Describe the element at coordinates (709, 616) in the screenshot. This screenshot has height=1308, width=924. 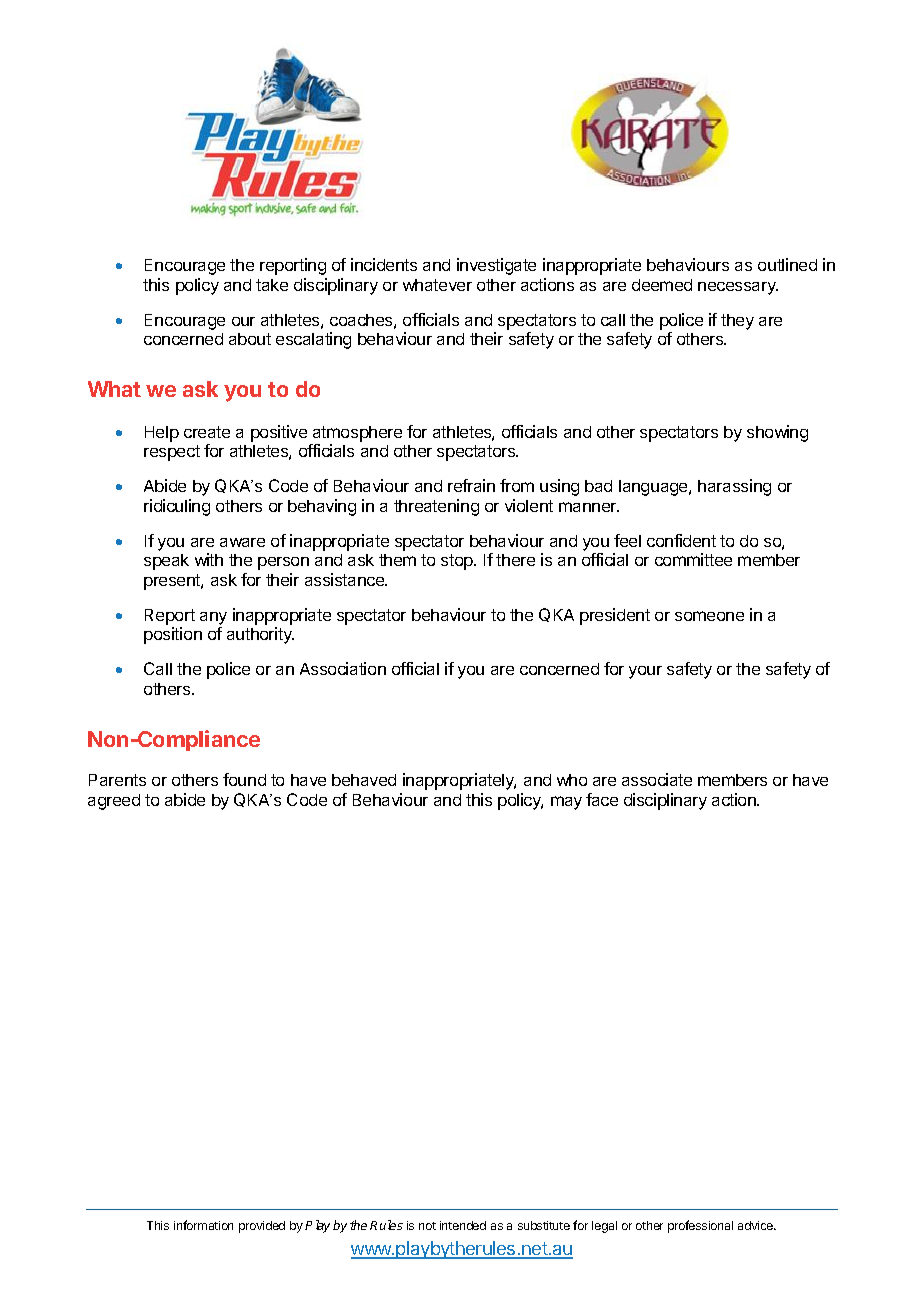
I see `someone` at that location.
